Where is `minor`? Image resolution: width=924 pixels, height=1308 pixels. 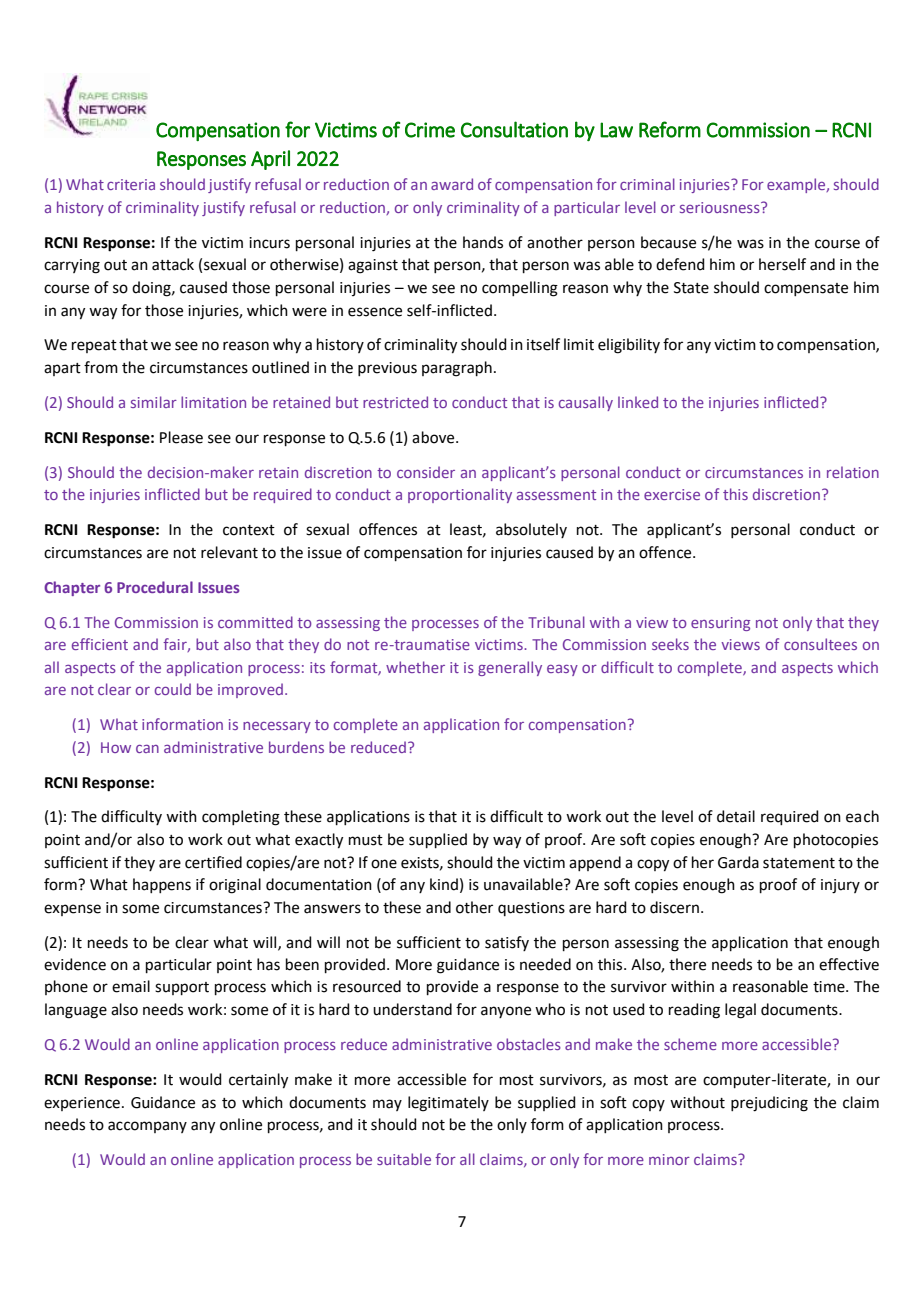
minor is located at coordinates (669, 1159).
